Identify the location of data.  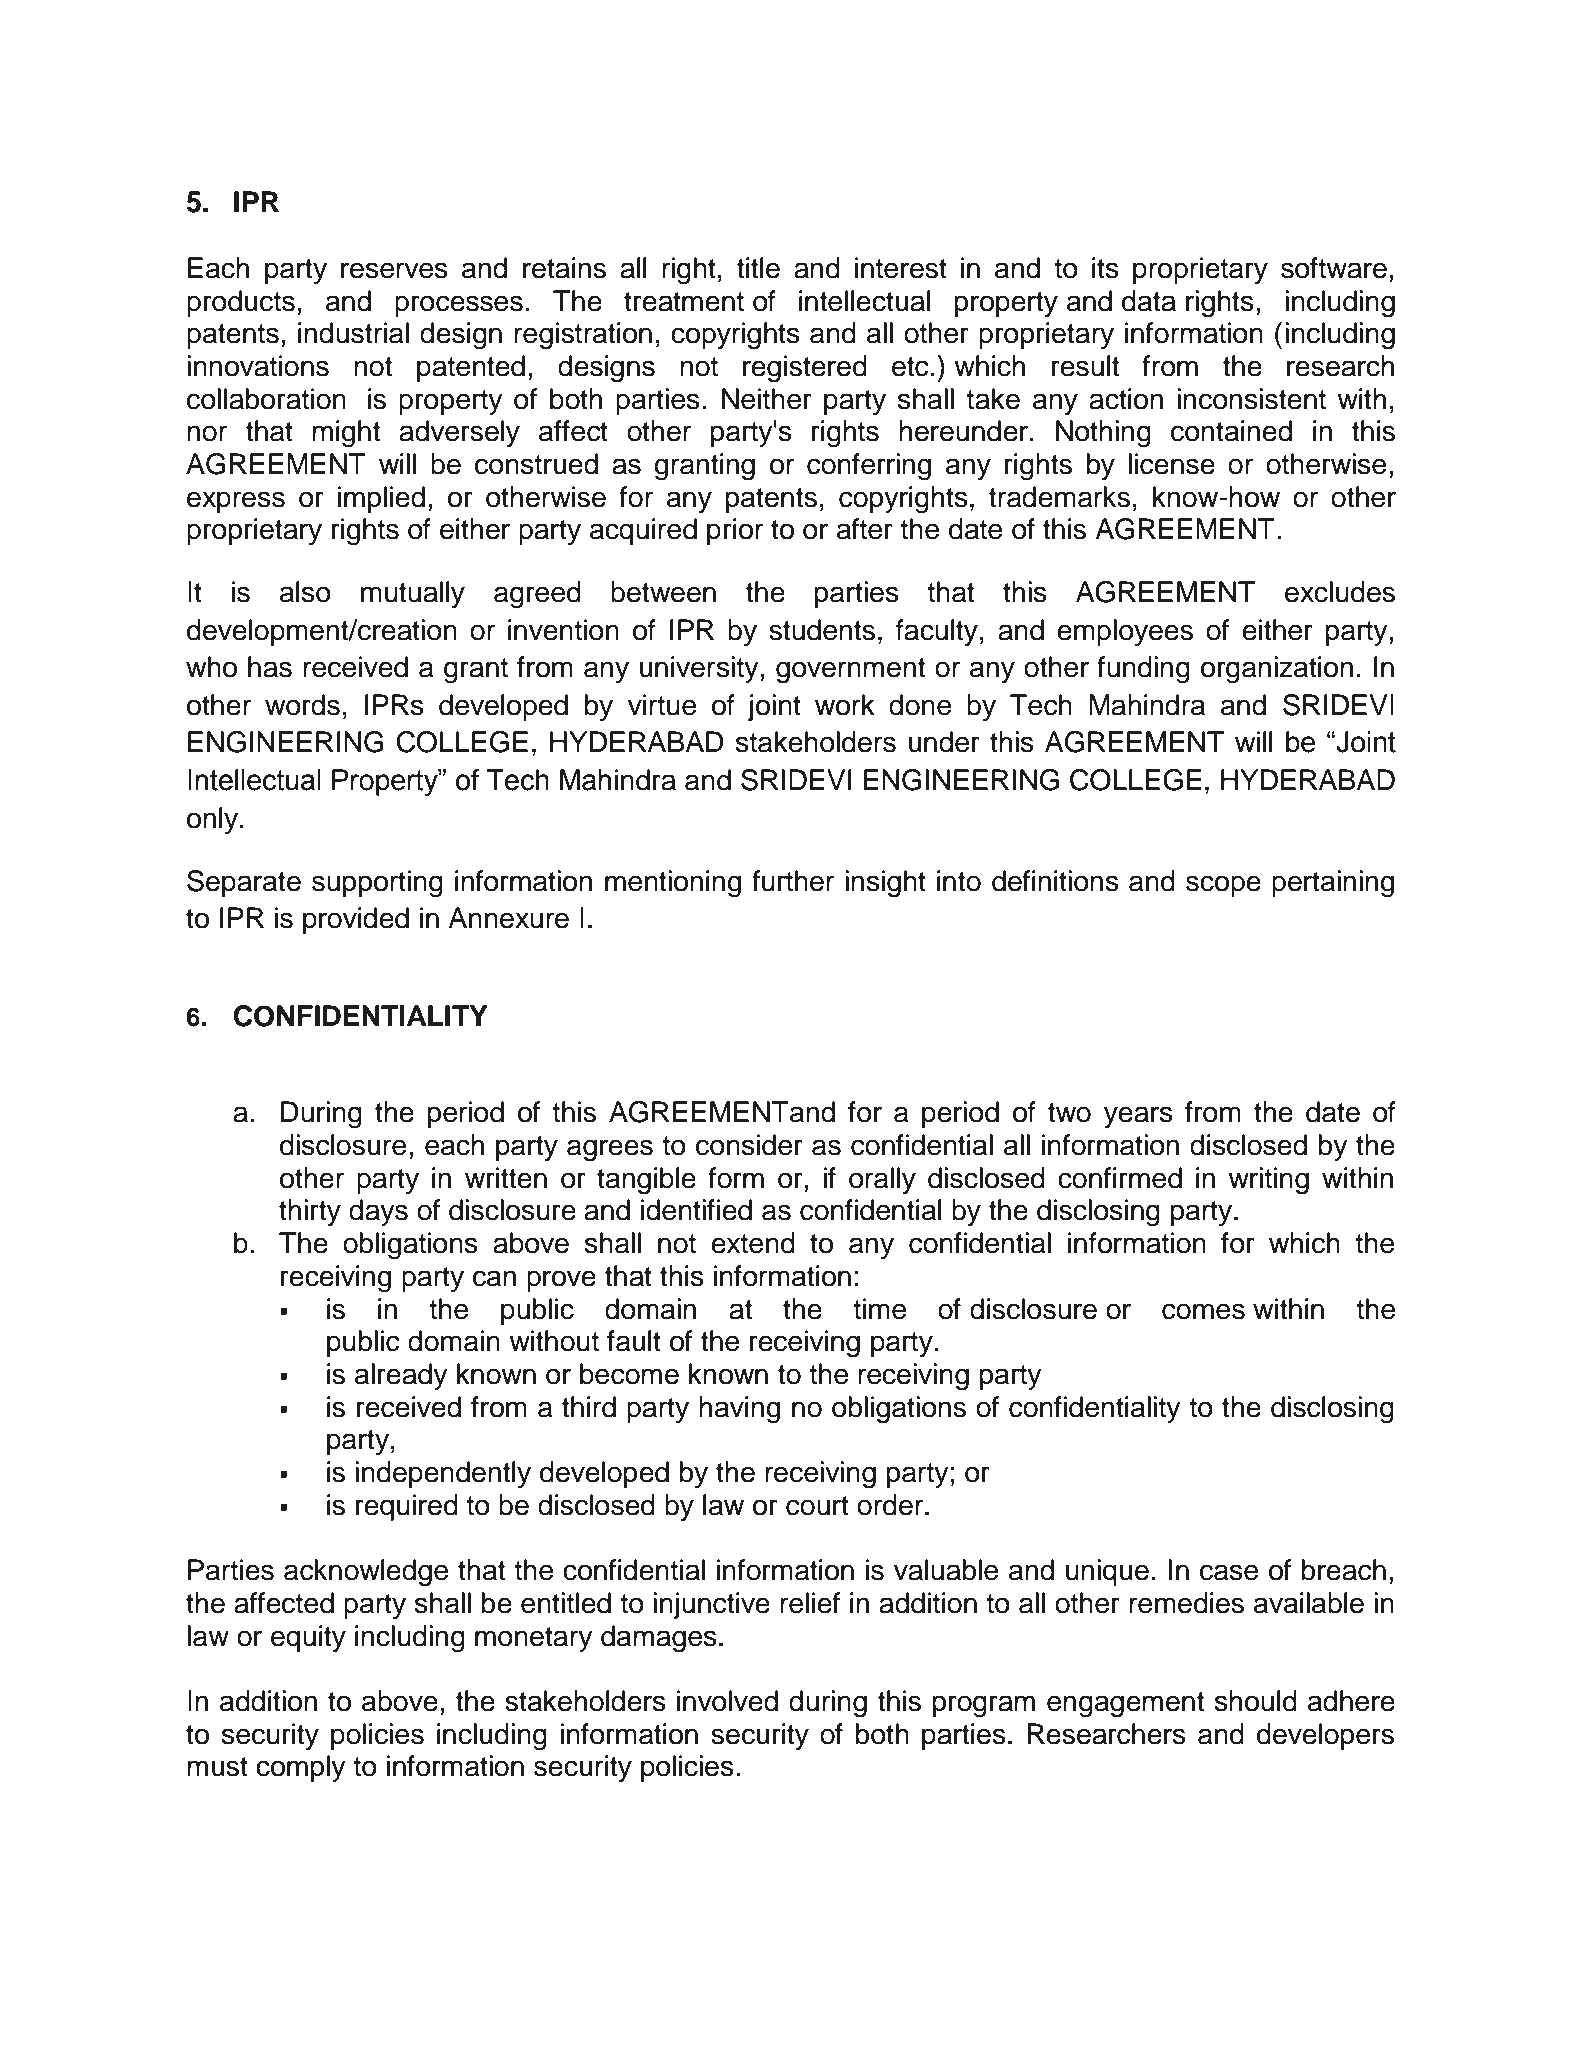
(1149, 301).
